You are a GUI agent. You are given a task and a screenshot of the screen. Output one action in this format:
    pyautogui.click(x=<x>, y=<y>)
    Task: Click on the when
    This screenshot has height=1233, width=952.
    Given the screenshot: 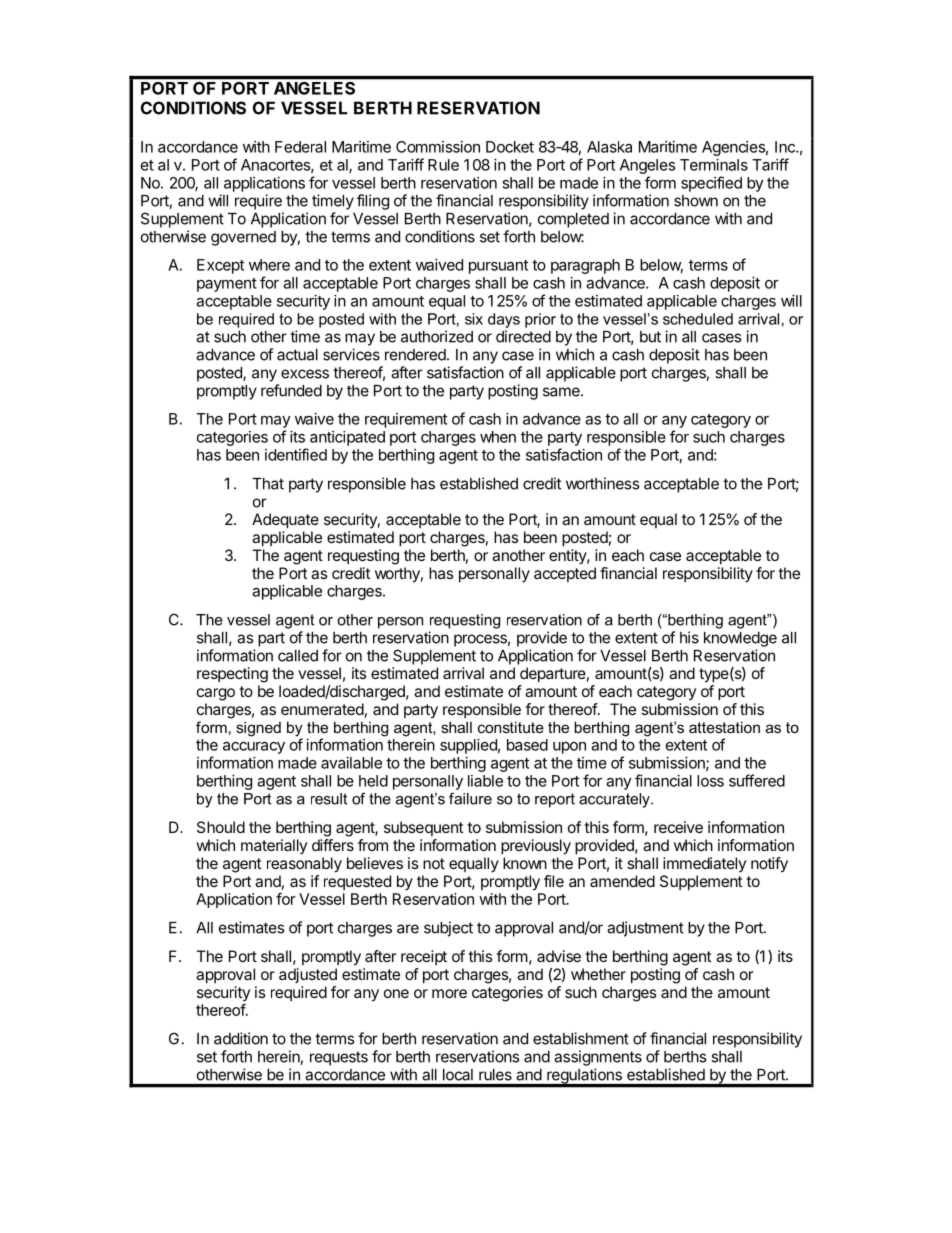 What is the action you would take?
    pyautogui.click(x=498, y=437)
